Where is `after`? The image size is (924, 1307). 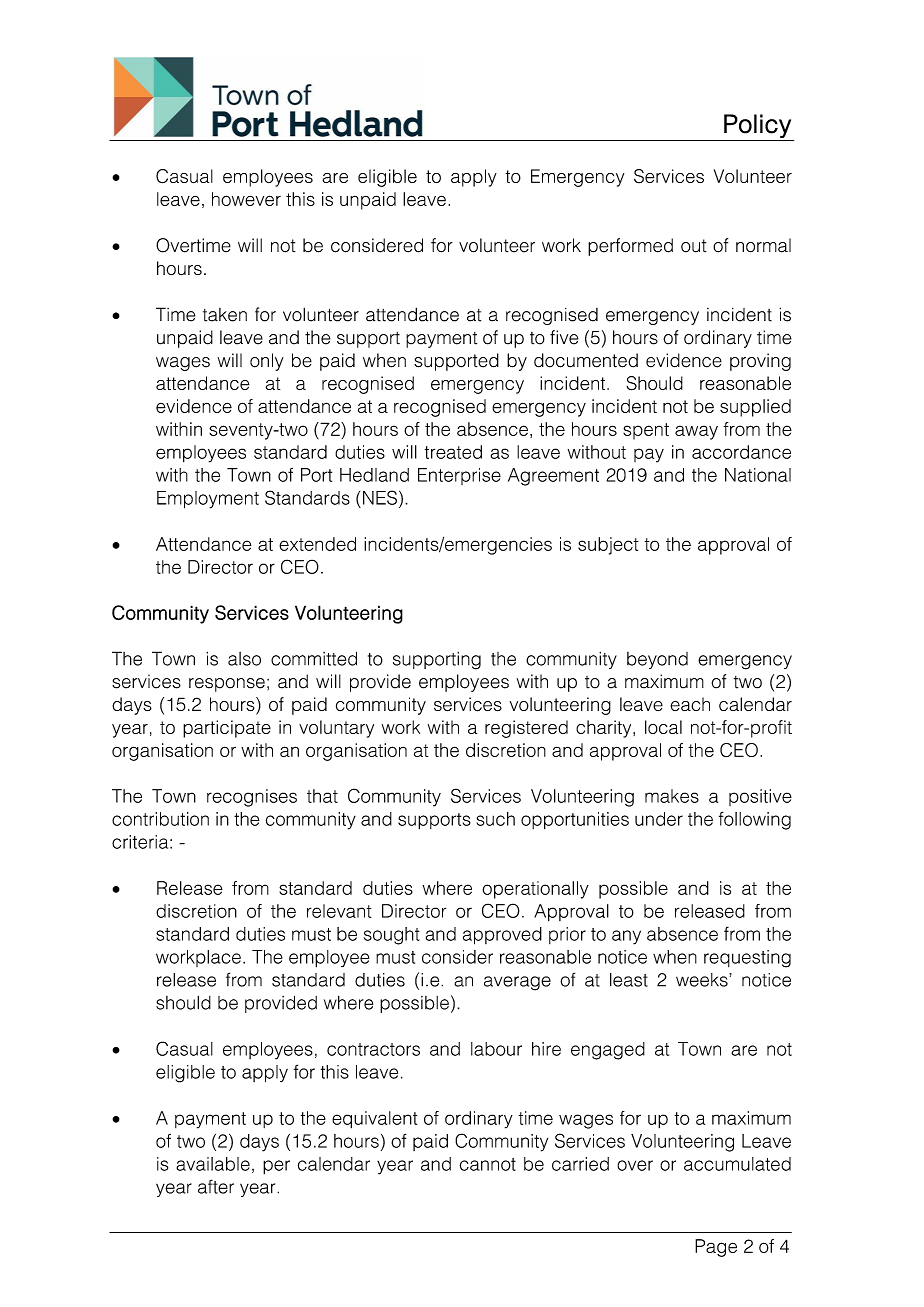
after is located at coordinates (216, 1186).
